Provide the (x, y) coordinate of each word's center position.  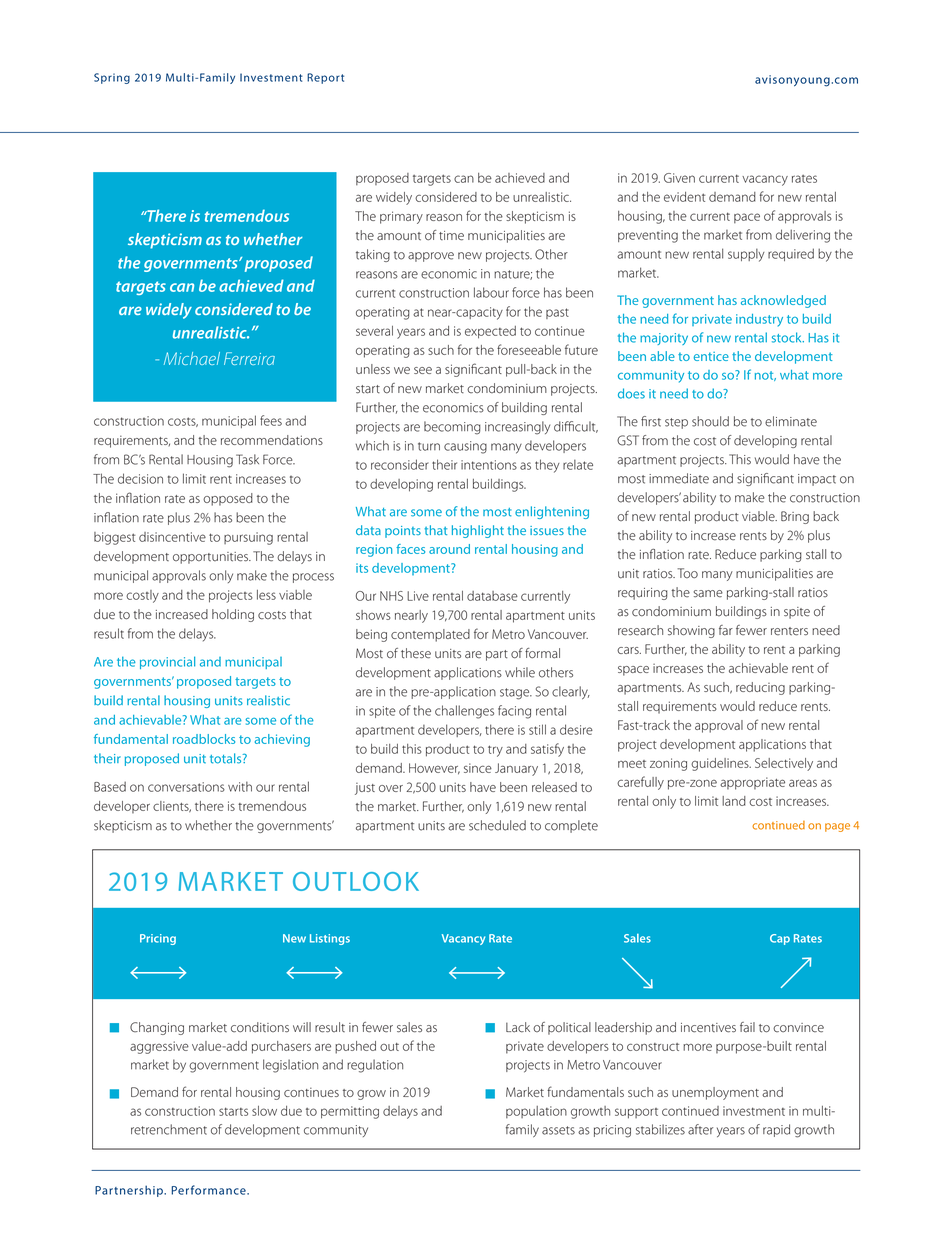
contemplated (430, 635)
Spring (112, 78)
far (726, 630)
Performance (209, 1190)
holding (233, 615)
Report (325, 78)
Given (679, 178)
